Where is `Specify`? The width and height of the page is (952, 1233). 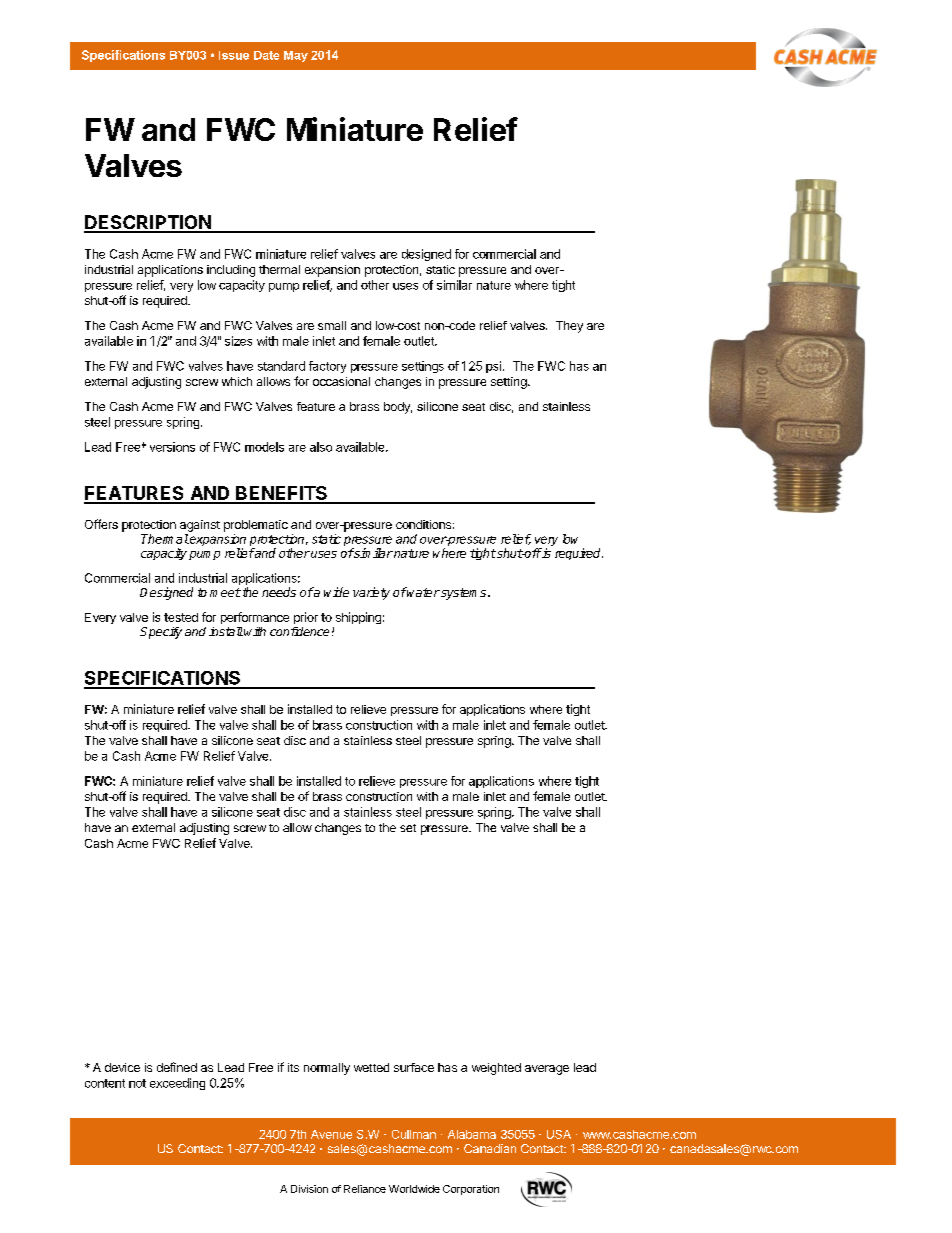
Specify is located at coordinates (161, 633).
